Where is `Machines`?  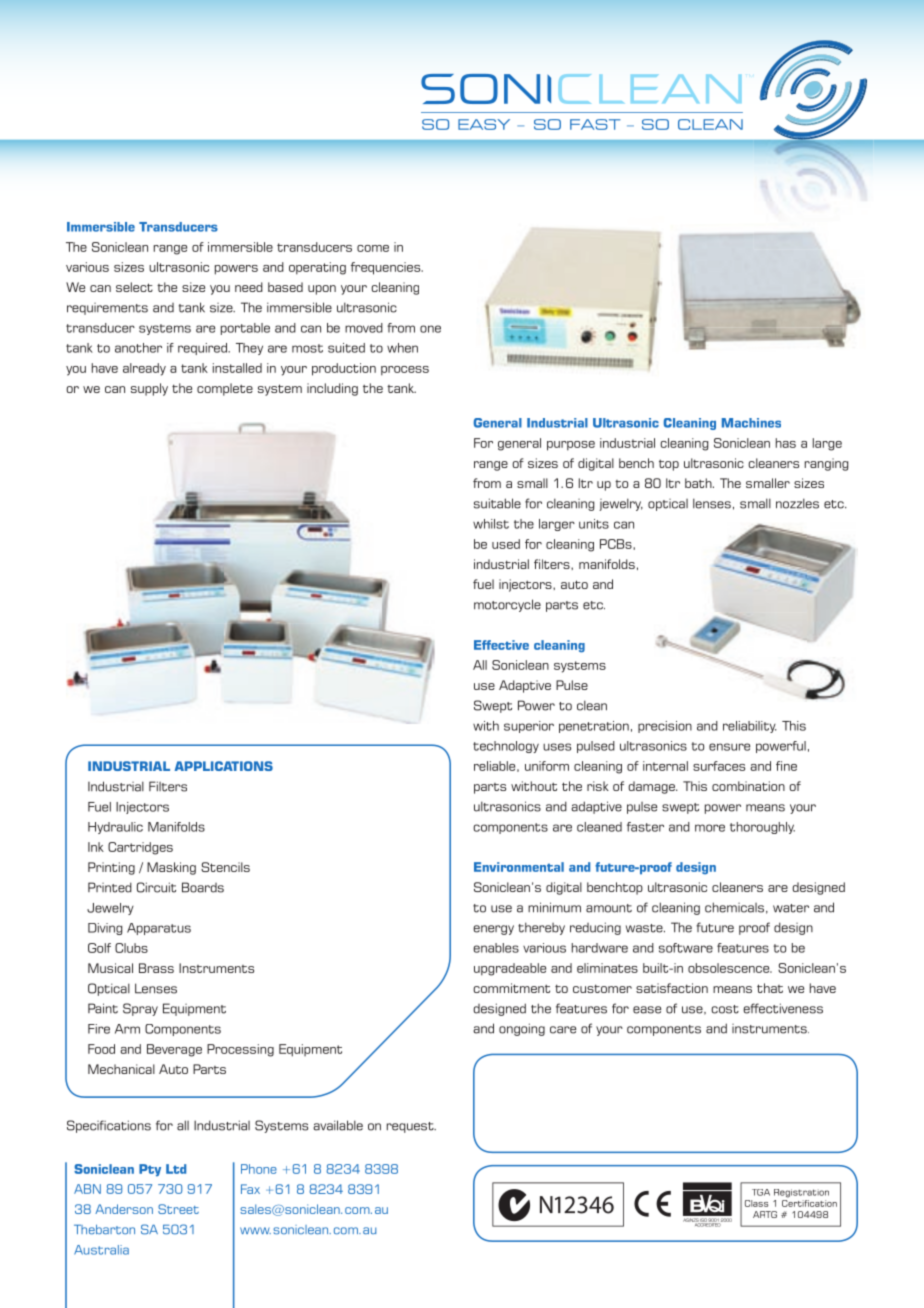 Machines is located at coordinates (751, 423).
